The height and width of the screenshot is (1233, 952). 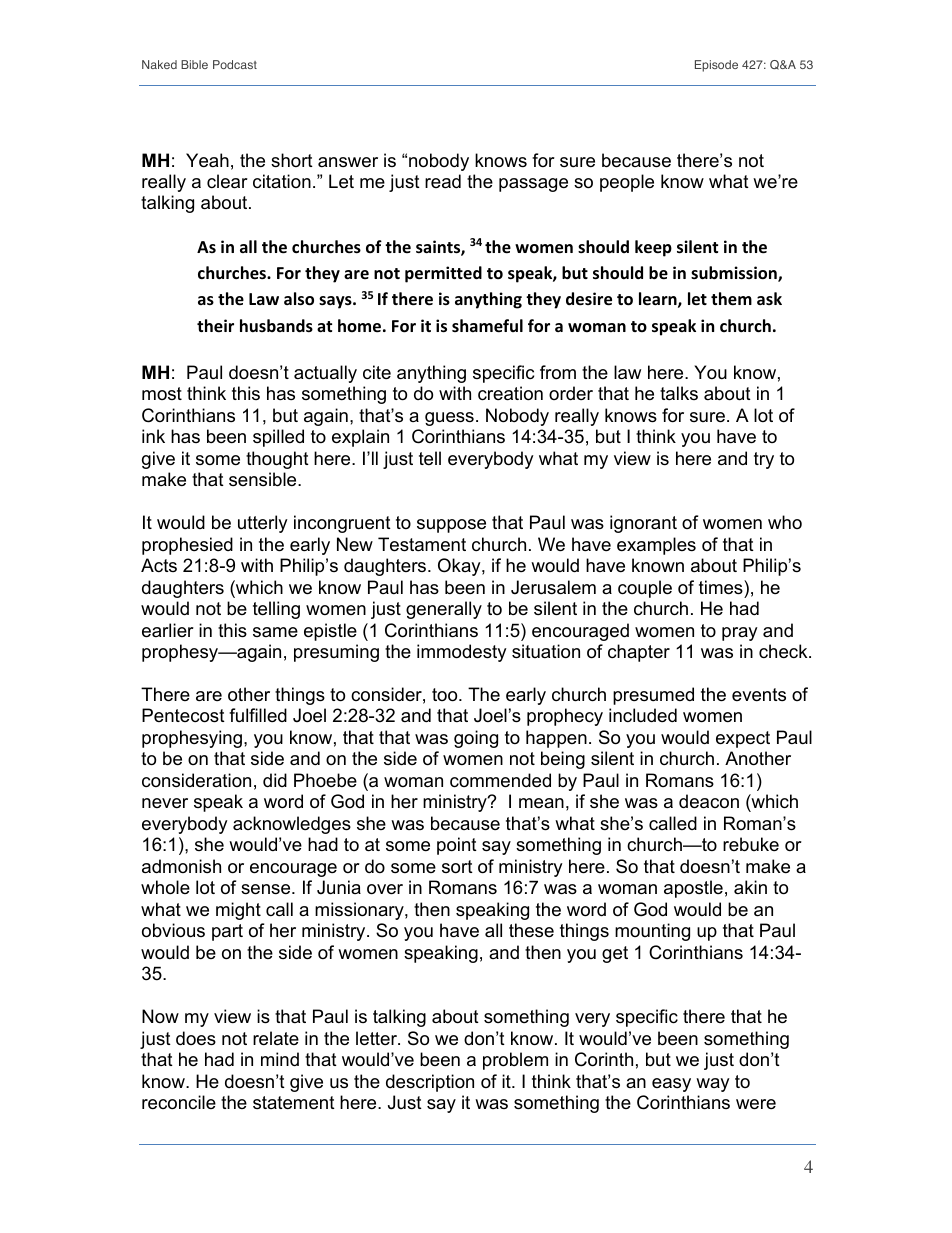 I want to click on mind, so click(x=280, y=1059).
